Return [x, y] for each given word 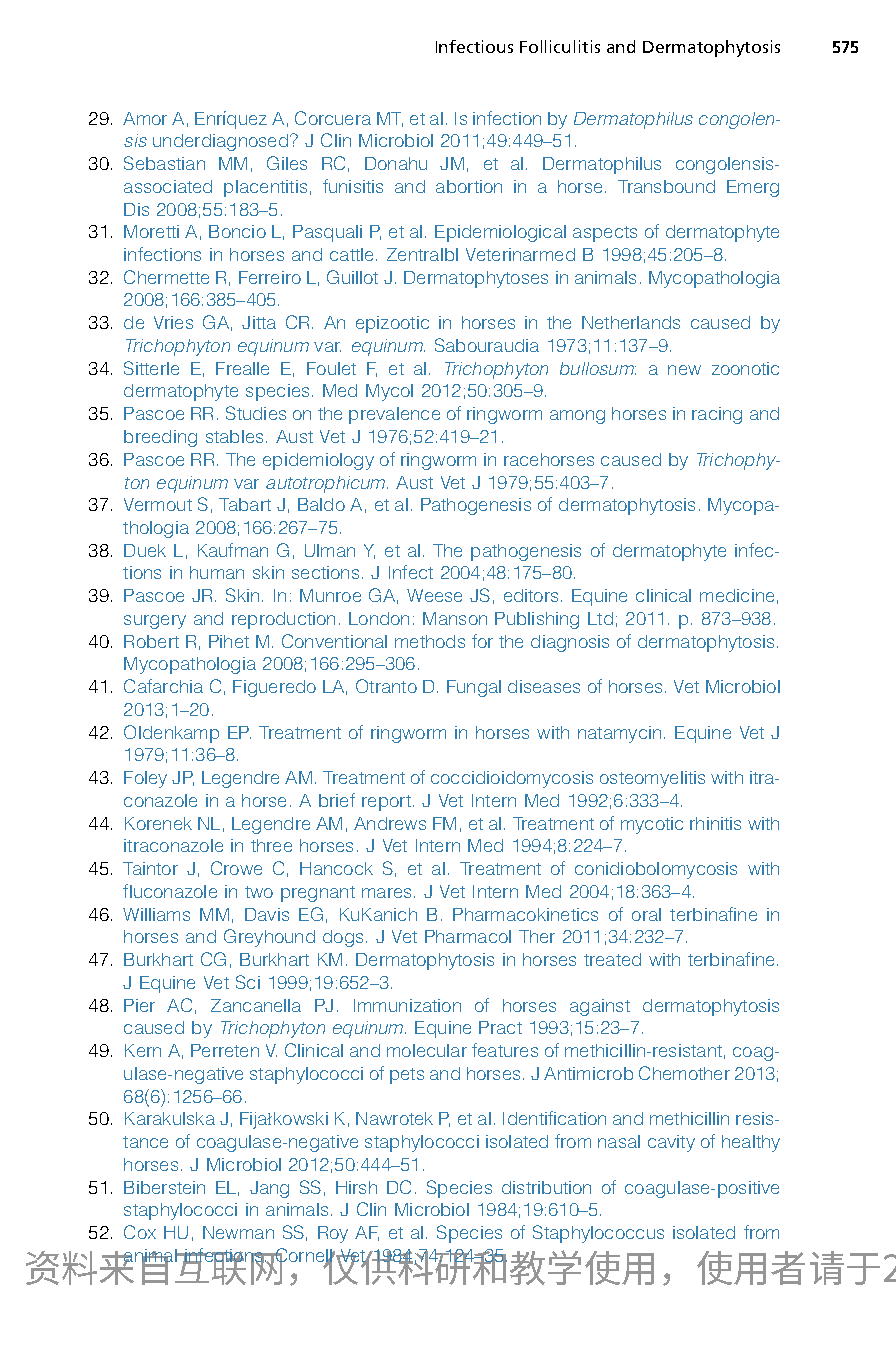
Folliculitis [560, 46]
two [259, 892]
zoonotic [745, 368]
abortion [469, 186]
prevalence [394, 415]
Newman [238, 1232]
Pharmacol [468, 936]
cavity [671, 1143]
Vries [173, 322]
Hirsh [356, 1187]
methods [430, 641]
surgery [155, 622]
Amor [145, 118]
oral [646, 914]
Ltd [600, 618]
